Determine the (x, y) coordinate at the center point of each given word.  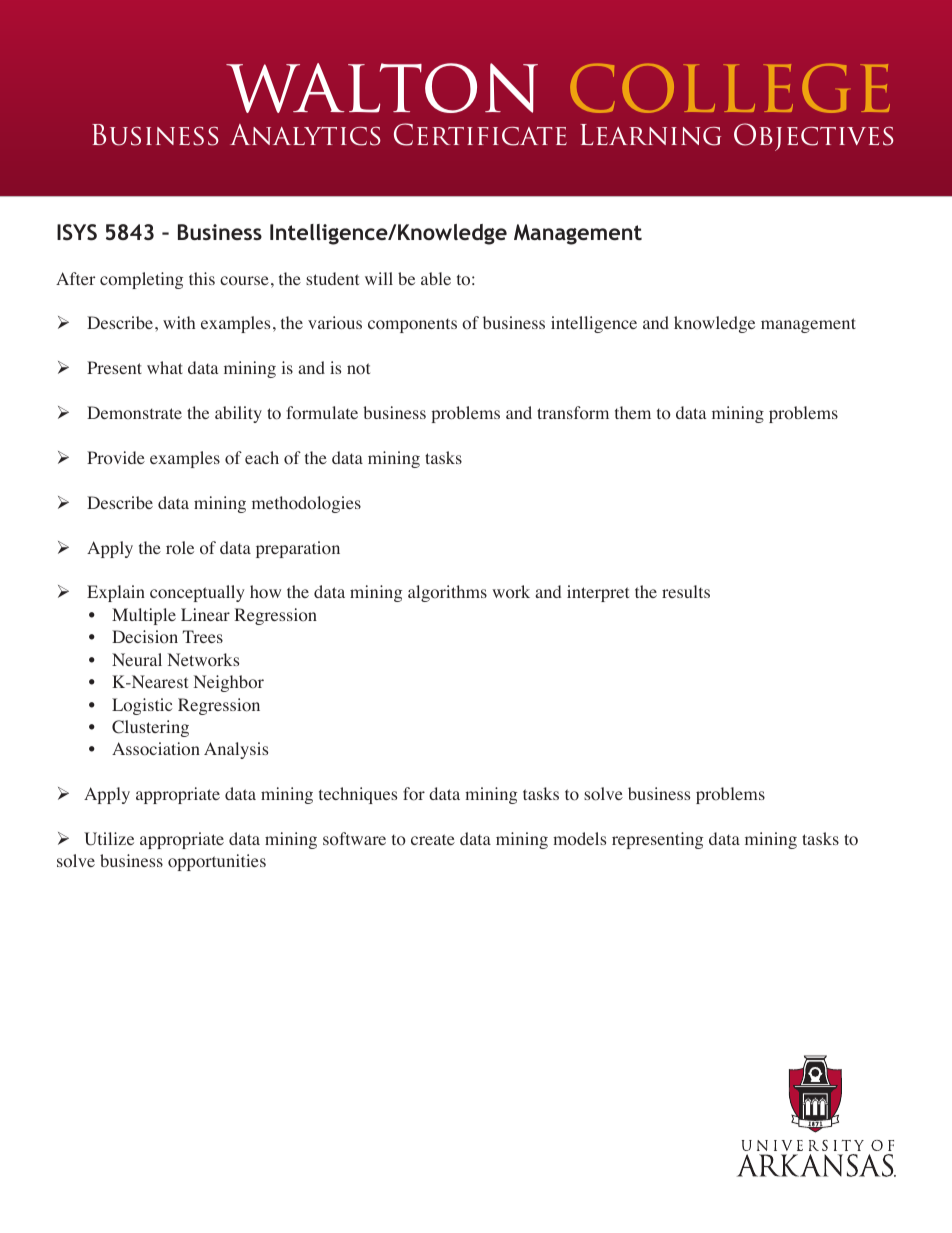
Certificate (480, 134)
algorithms (447, 593)
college (730, 88)
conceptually (197, 593)
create (433, 839)
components (412, 325)
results (686, 591)
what (165, 367)
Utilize (109, 839)
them (633, 412)
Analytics (305, 135)
